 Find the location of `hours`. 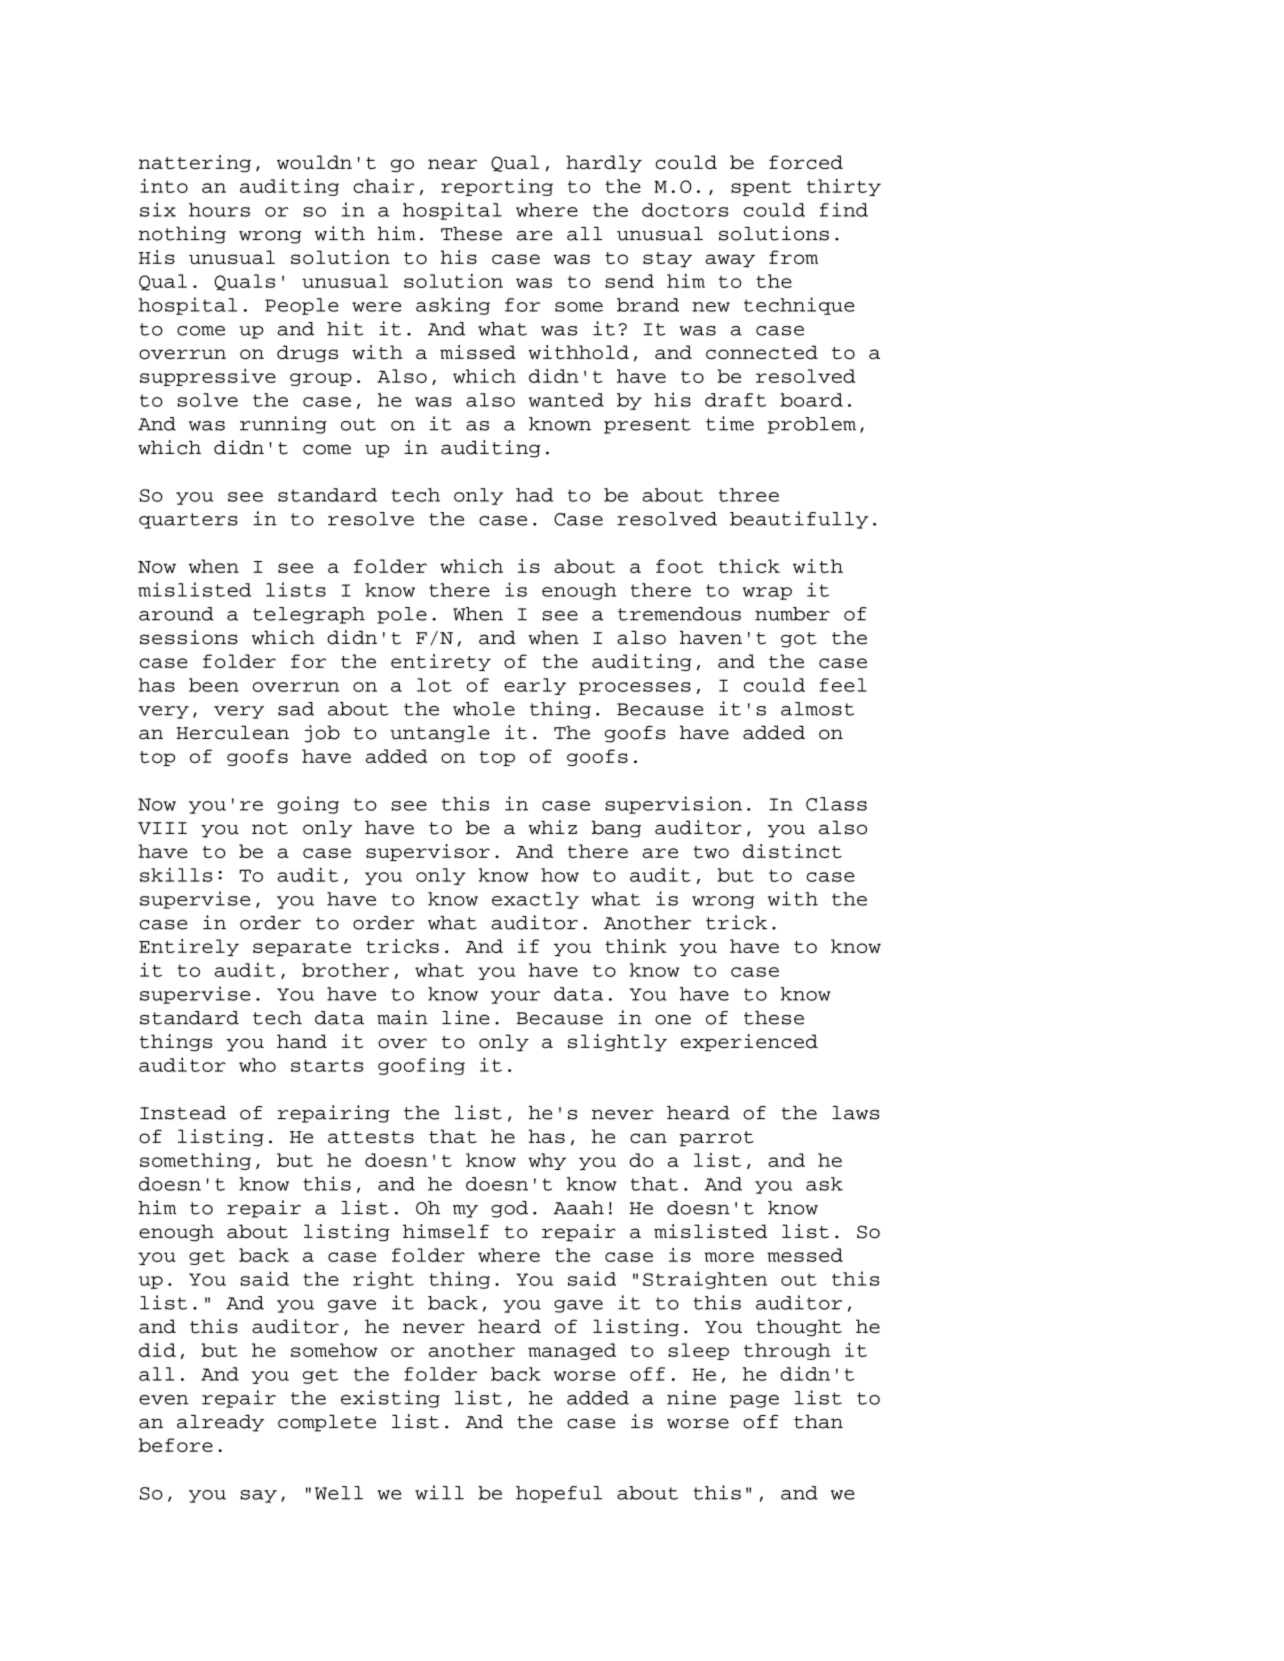

hours is located at coordinates (219, 210).
